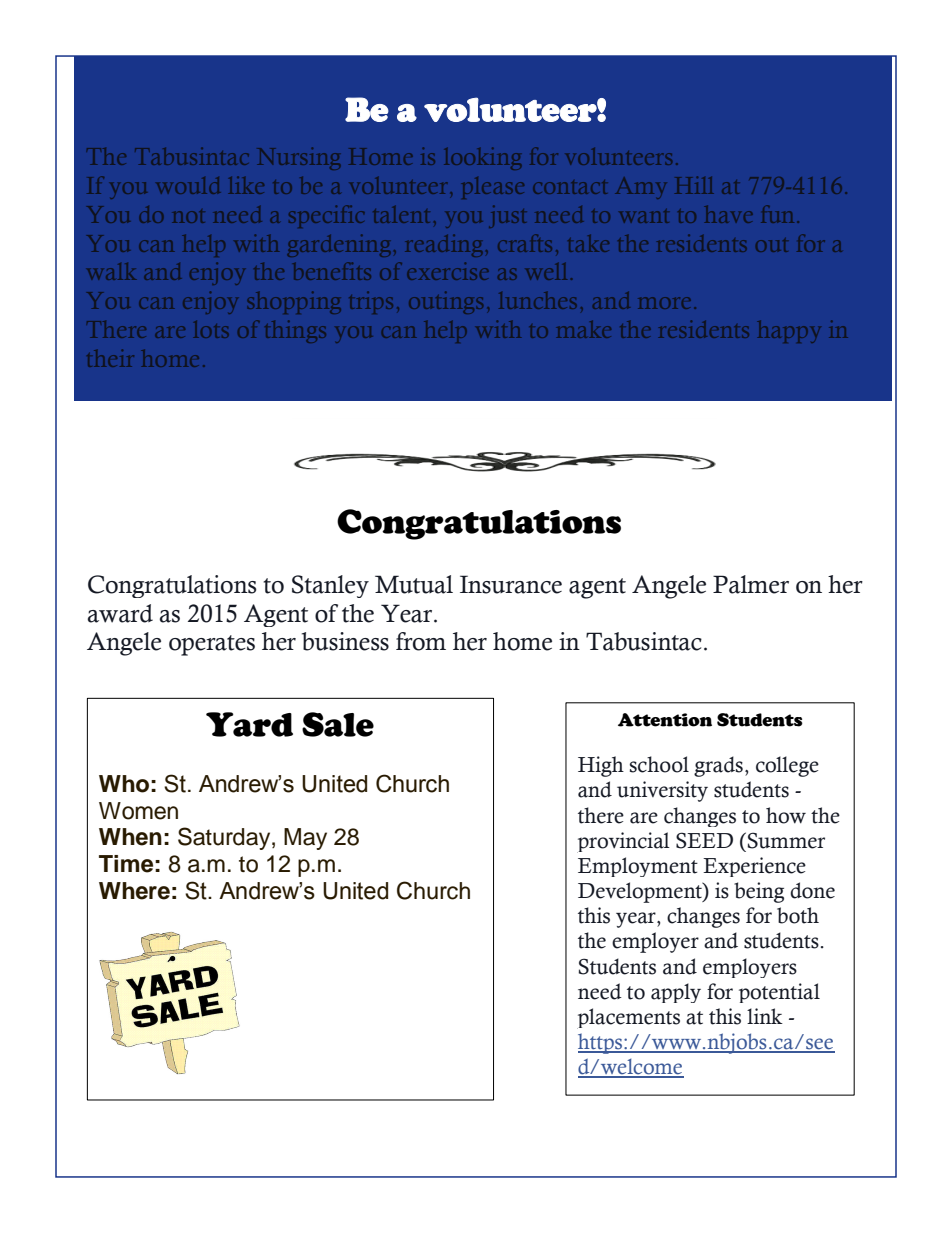 The width and height of the screenshot is (952, 1233). I want to click on Mutual, so click(414, 584).
